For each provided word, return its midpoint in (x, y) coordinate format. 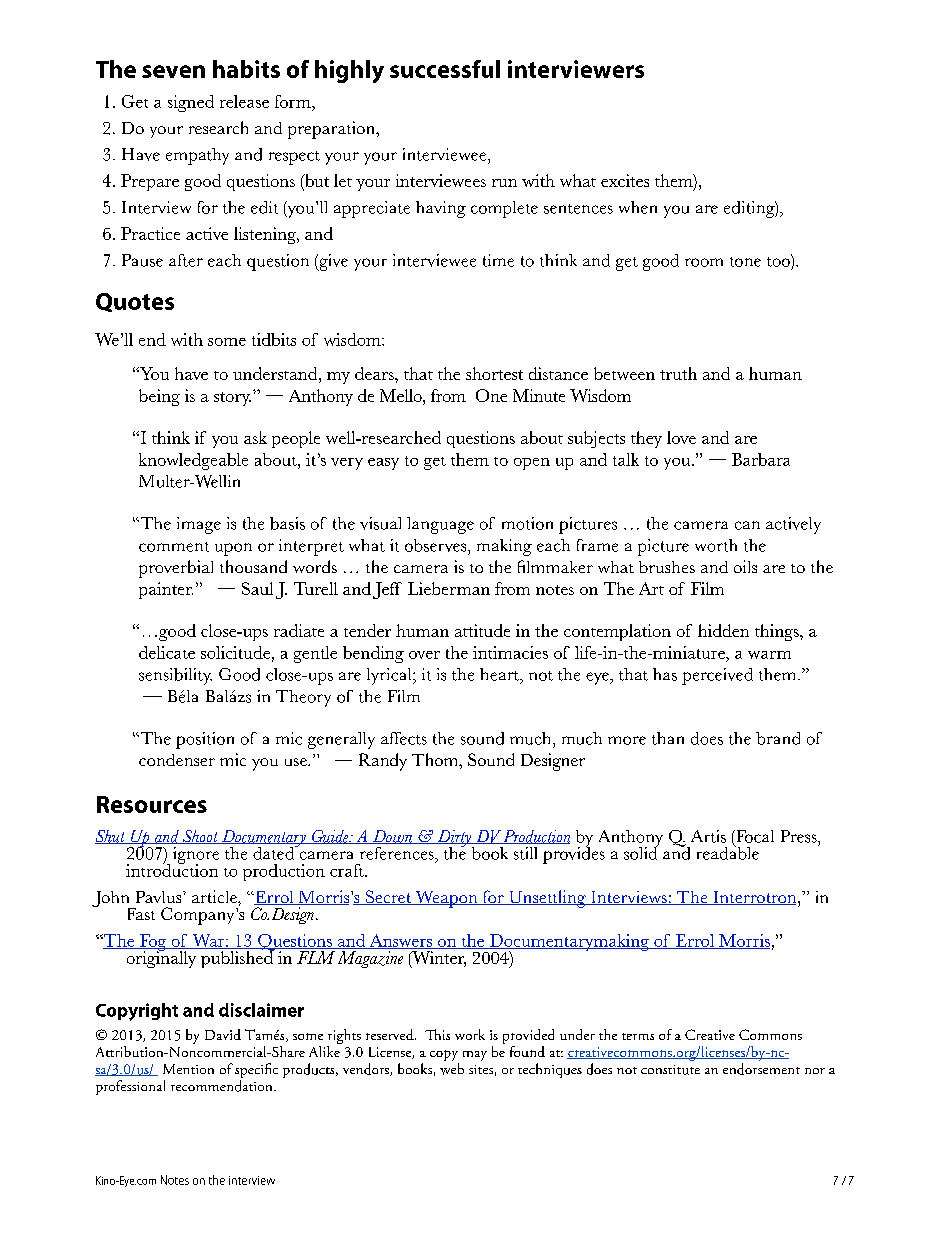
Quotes (135, 302)
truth (678, 373)
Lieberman (449, 588)
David (223, 1034)
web (452, 1069)
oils (745, 566)
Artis (708, 836)
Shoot (200, 837)
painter (166, 590)
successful (445, 69)
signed (191, 103)
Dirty (454, 839)
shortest (494, 373)
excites (625, 180)
